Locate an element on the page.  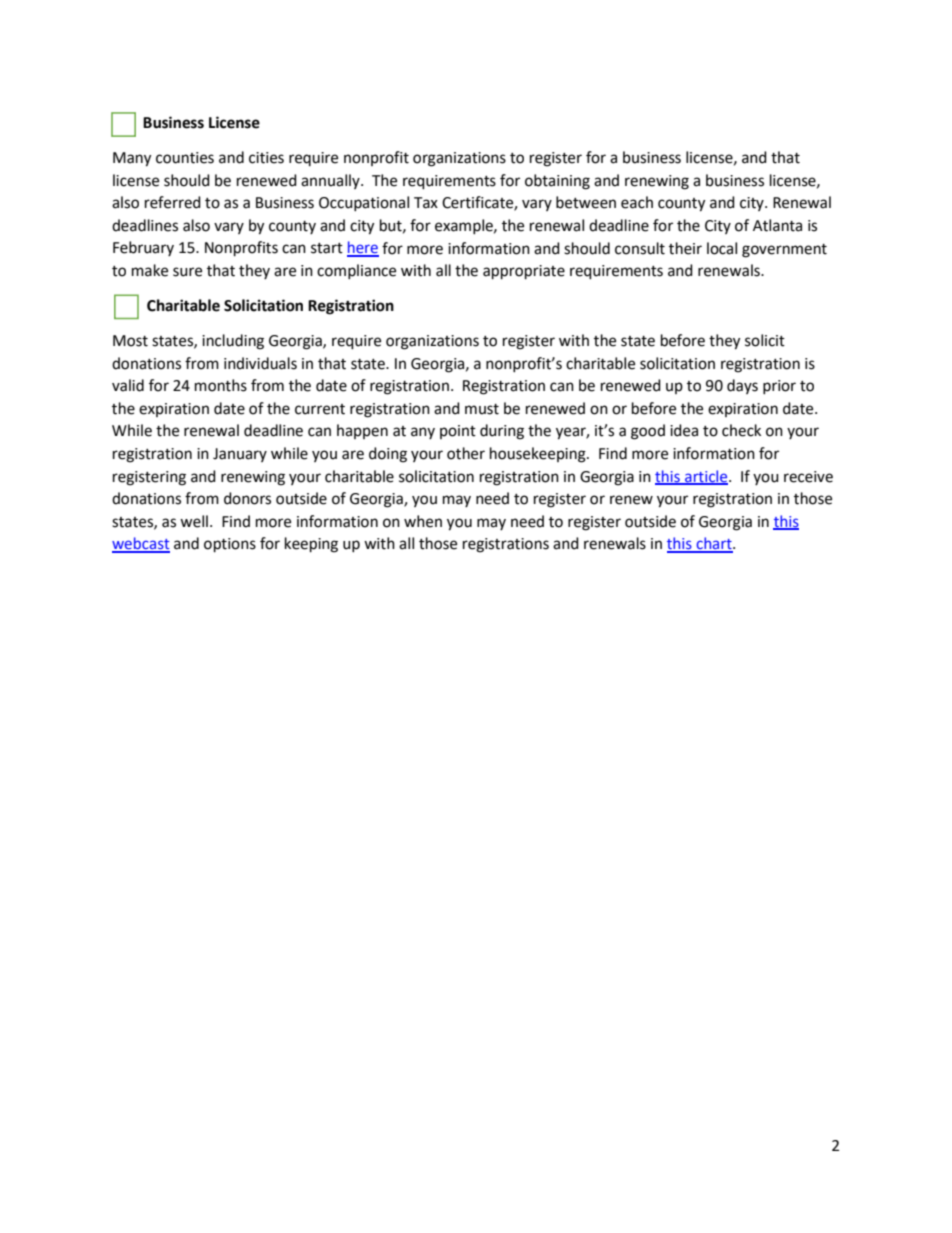
sure is located at coordinates (187, 272).
